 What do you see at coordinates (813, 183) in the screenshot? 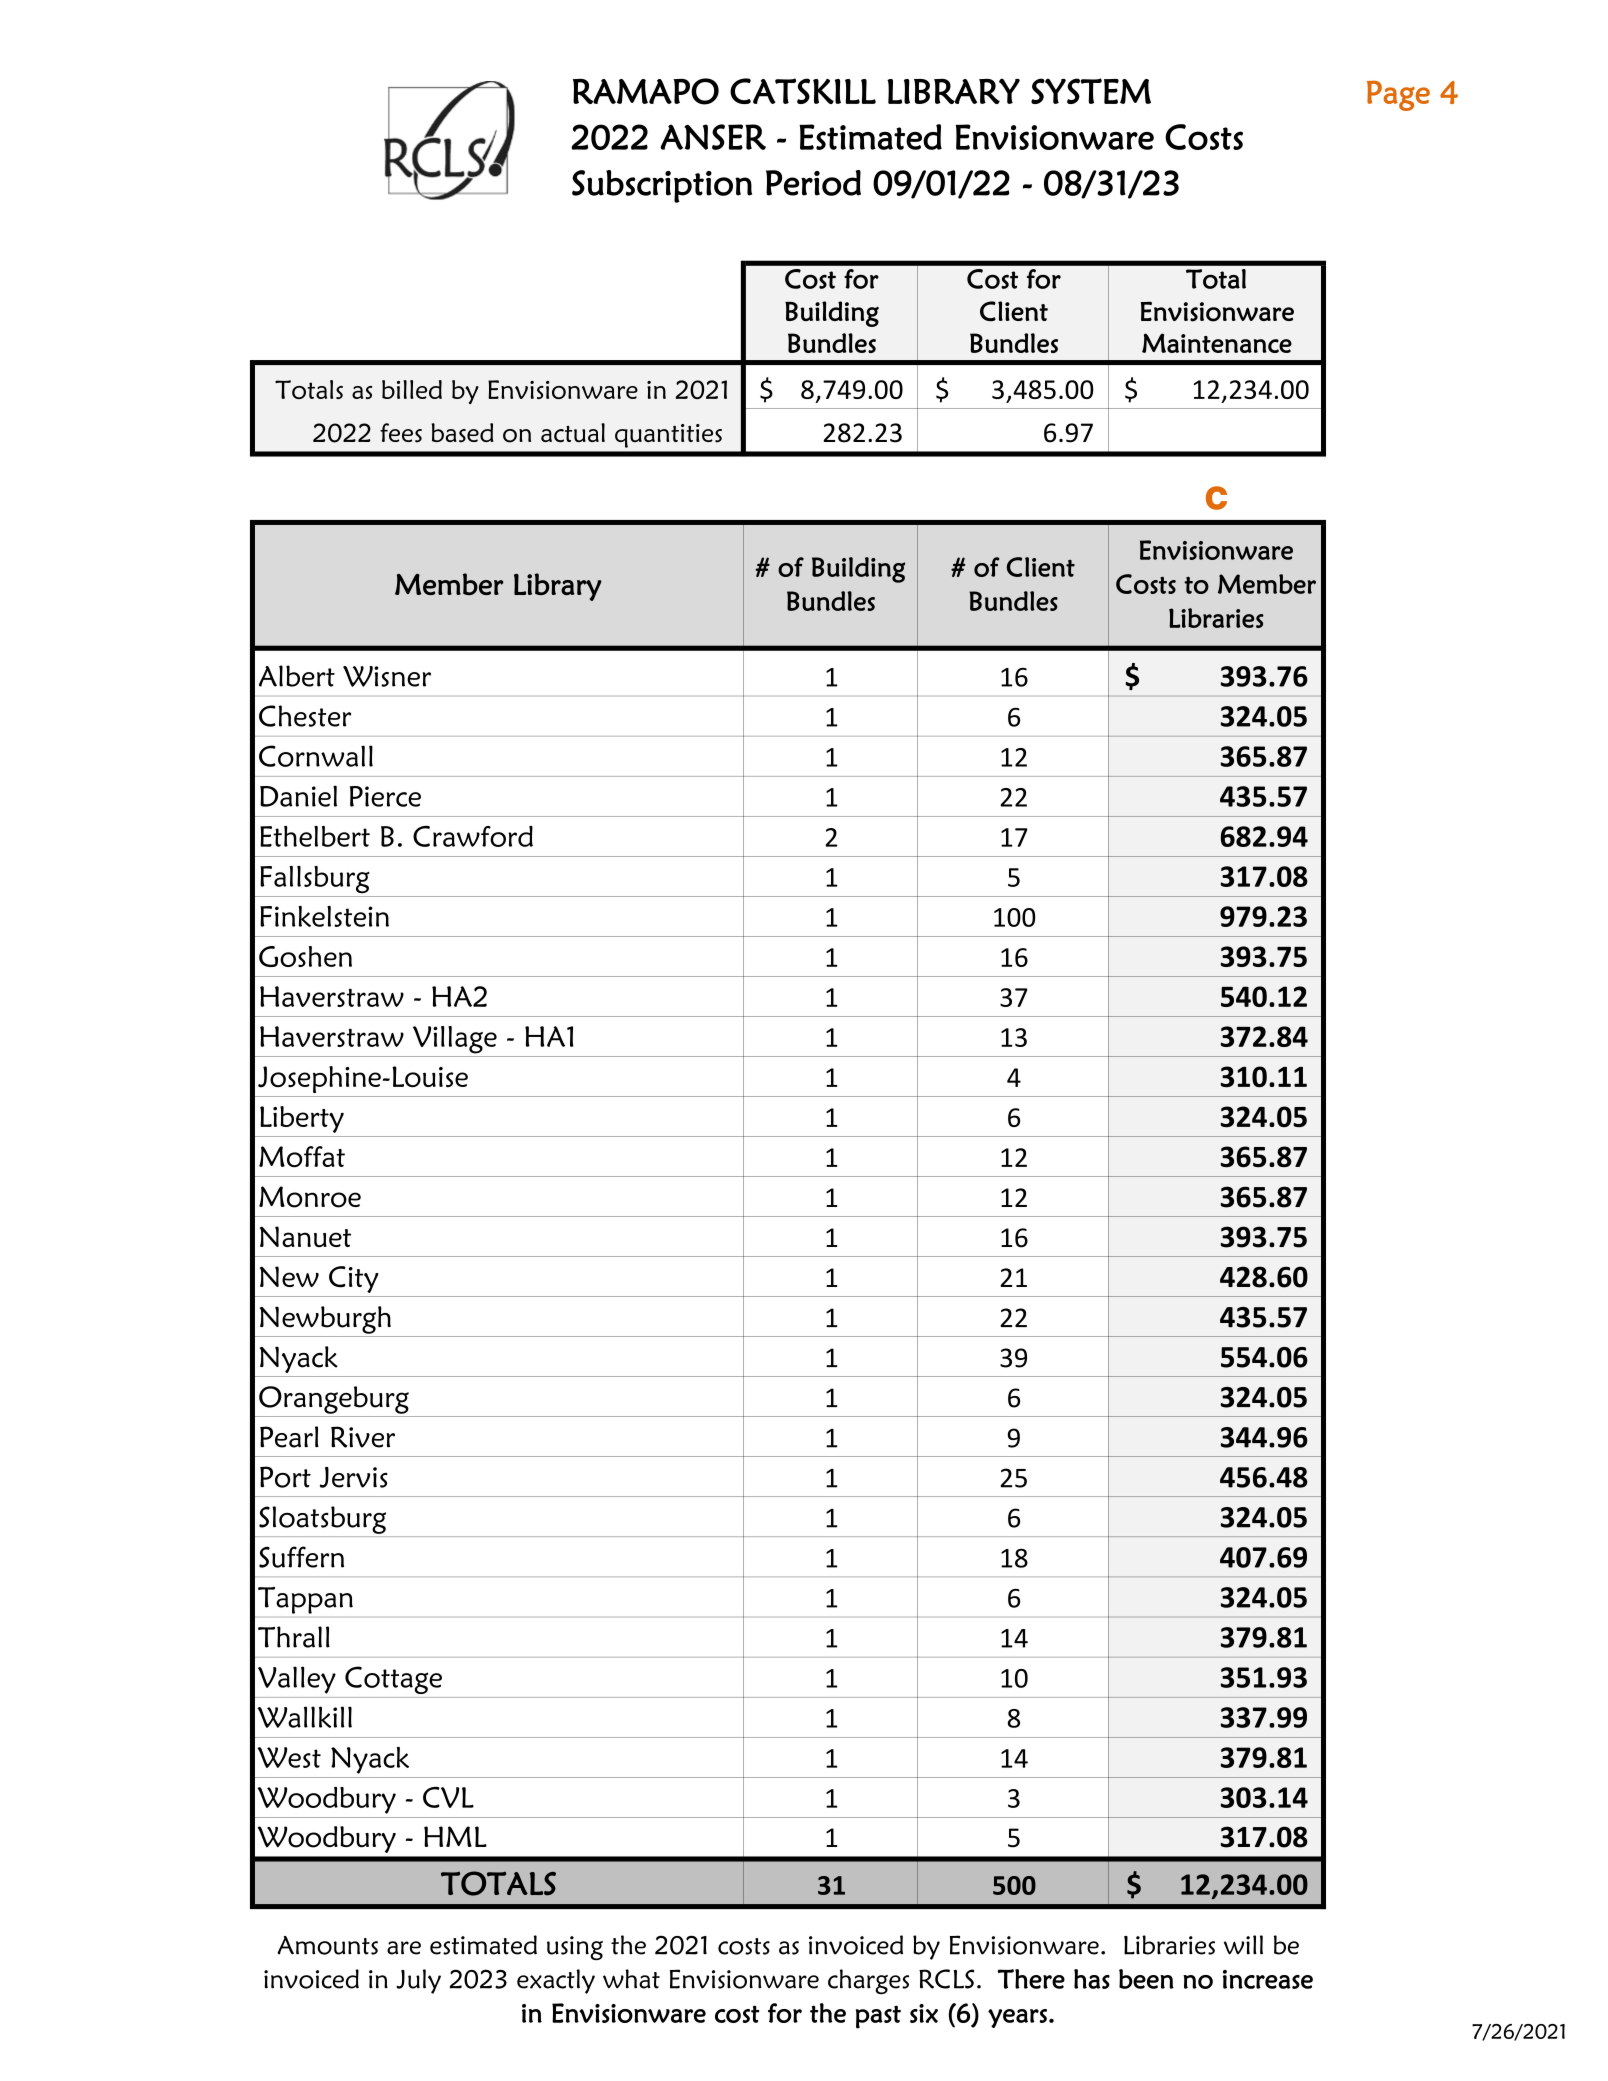
I see `Period` at bounding box center [813, 183].
